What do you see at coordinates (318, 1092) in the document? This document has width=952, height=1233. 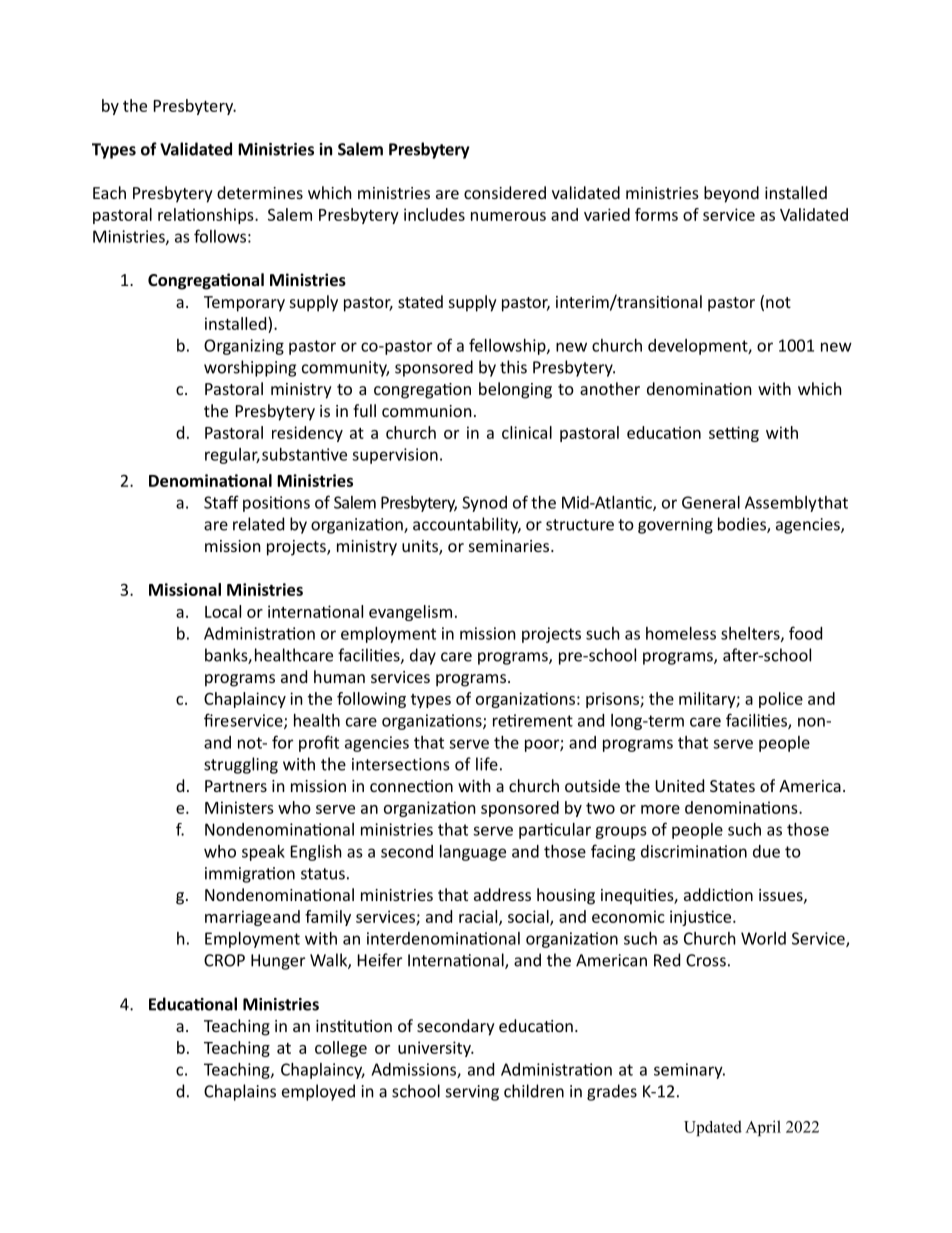 I see `employed` at bounding box center [318, 1092].
